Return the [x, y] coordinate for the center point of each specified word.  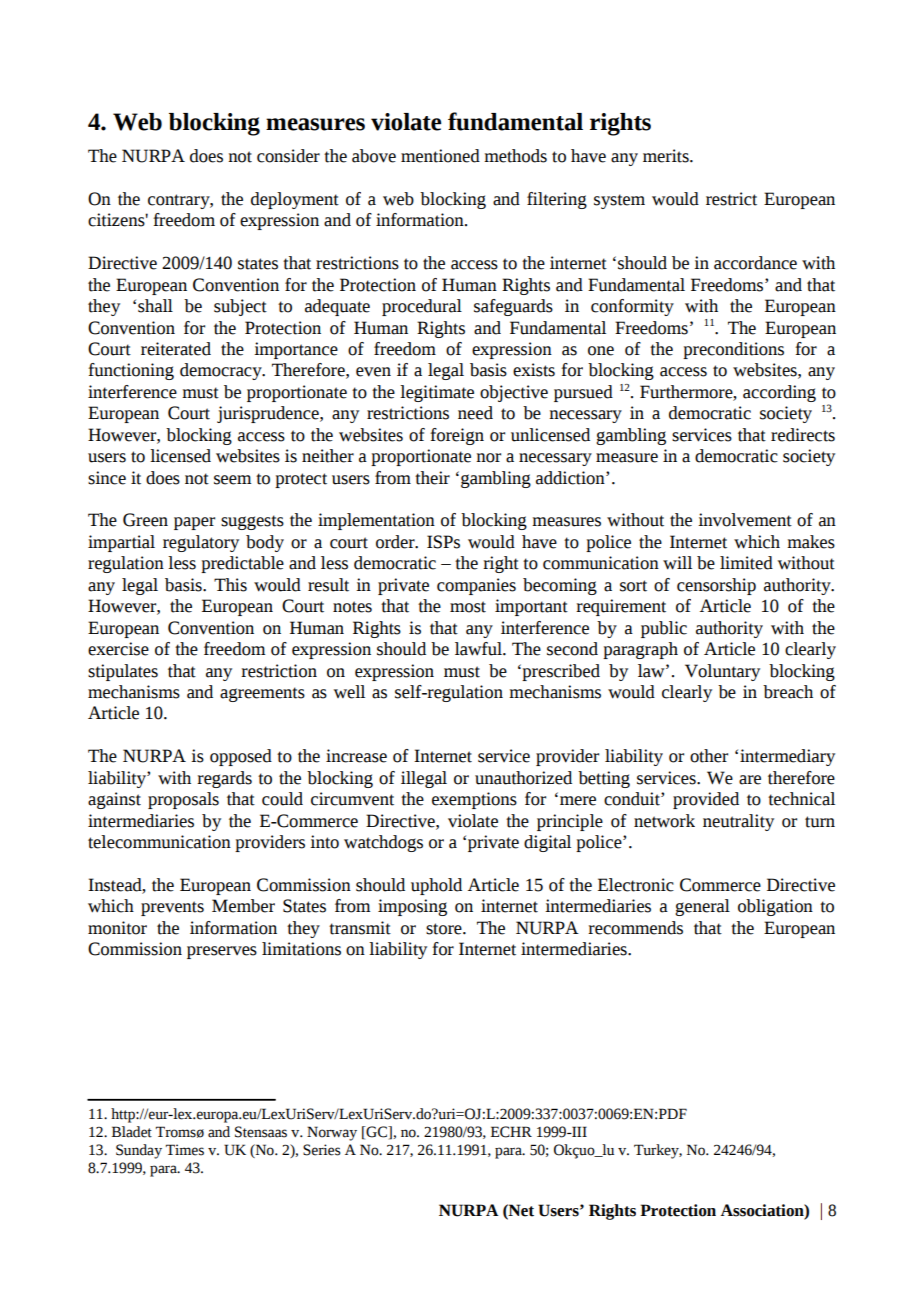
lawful [479, 649]
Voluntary [722, 672]
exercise [118, 649]
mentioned [440, 156]
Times [185, 1150]
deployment [295, 200]
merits [667, 156]
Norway [332, 1133]
